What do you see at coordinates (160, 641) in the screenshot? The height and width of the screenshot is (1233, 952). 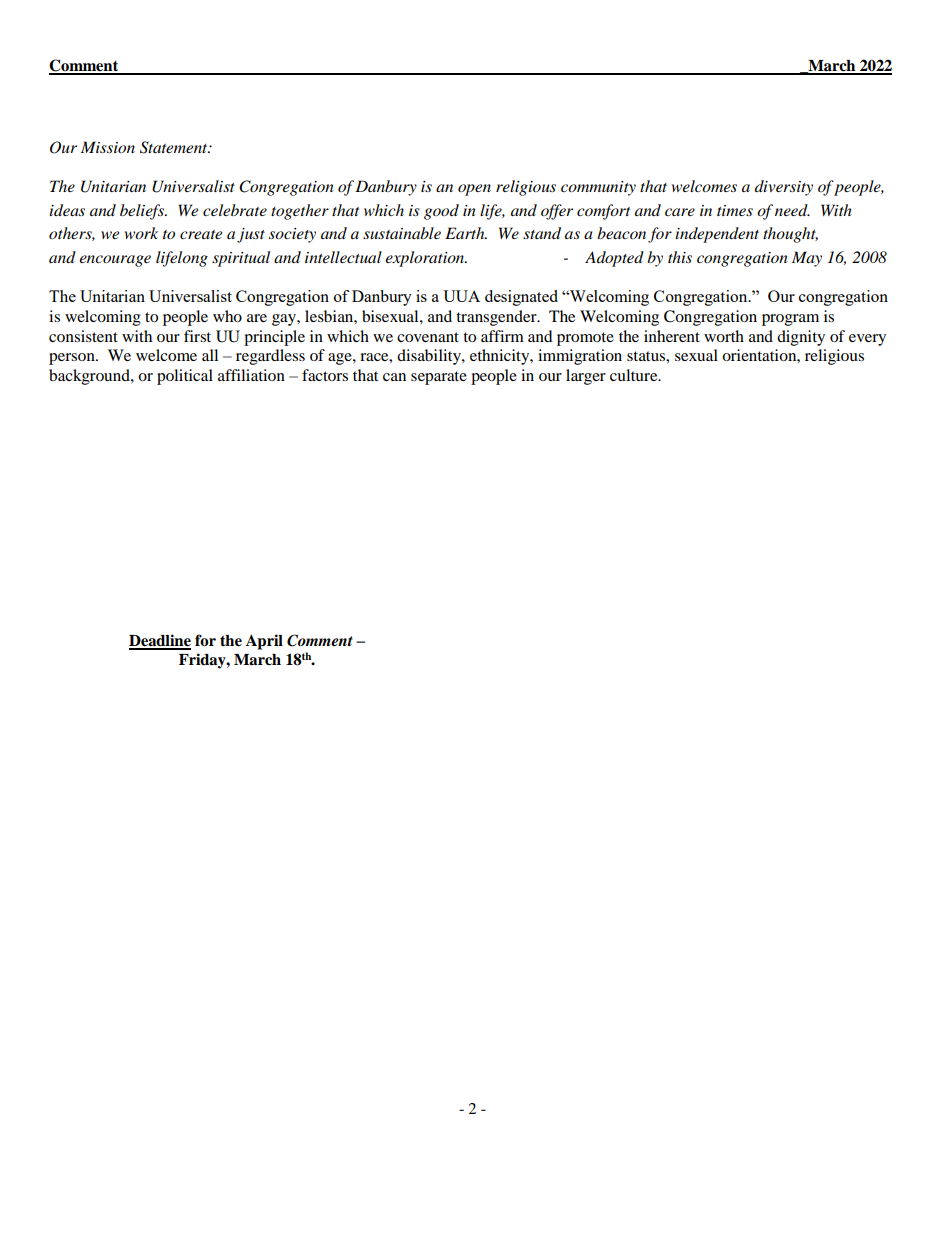 I see `Deadline` at bounding box center [160, 641].
